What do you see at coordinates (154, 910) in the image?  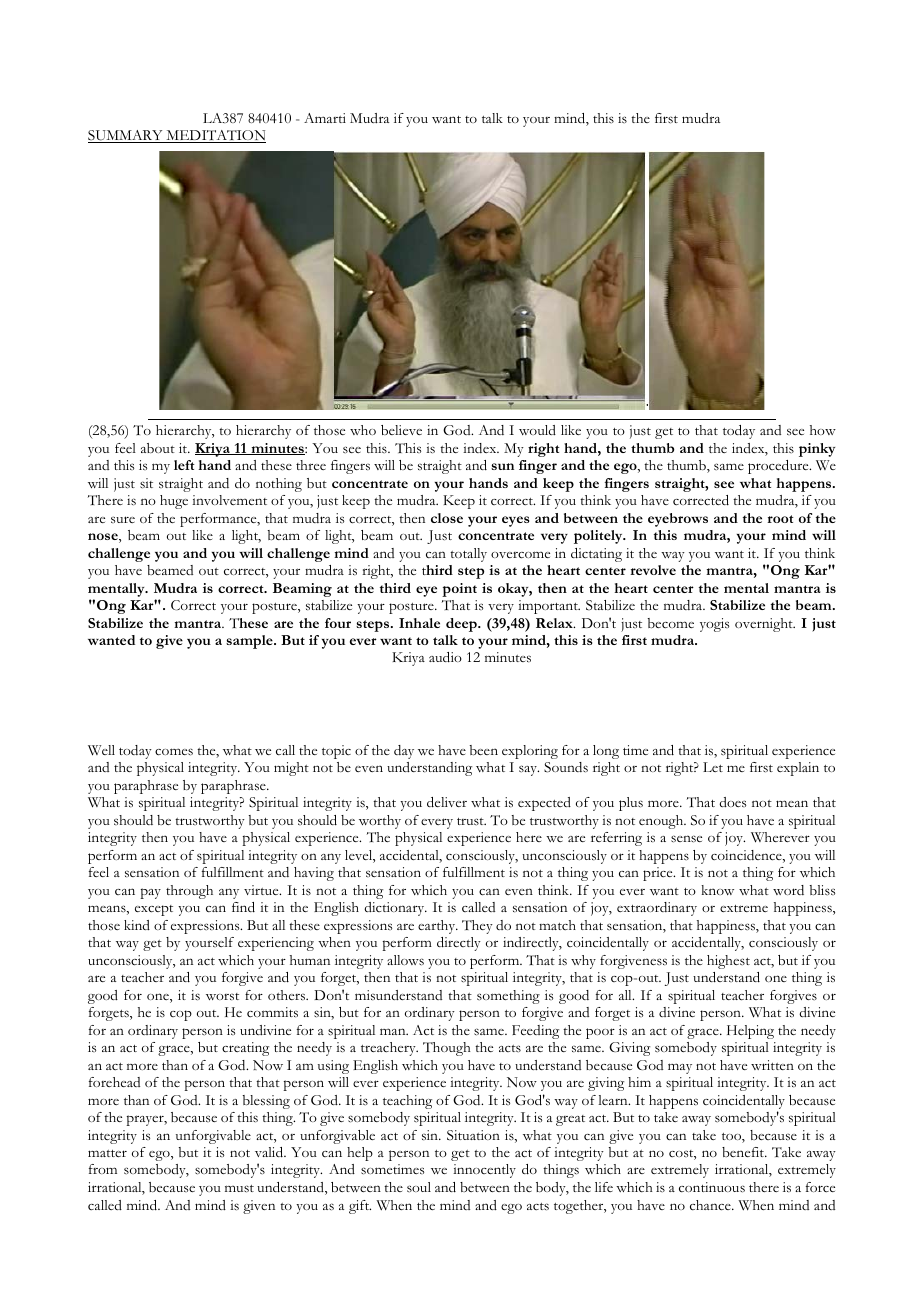 I see `except` at bounding box center [154, 910].
